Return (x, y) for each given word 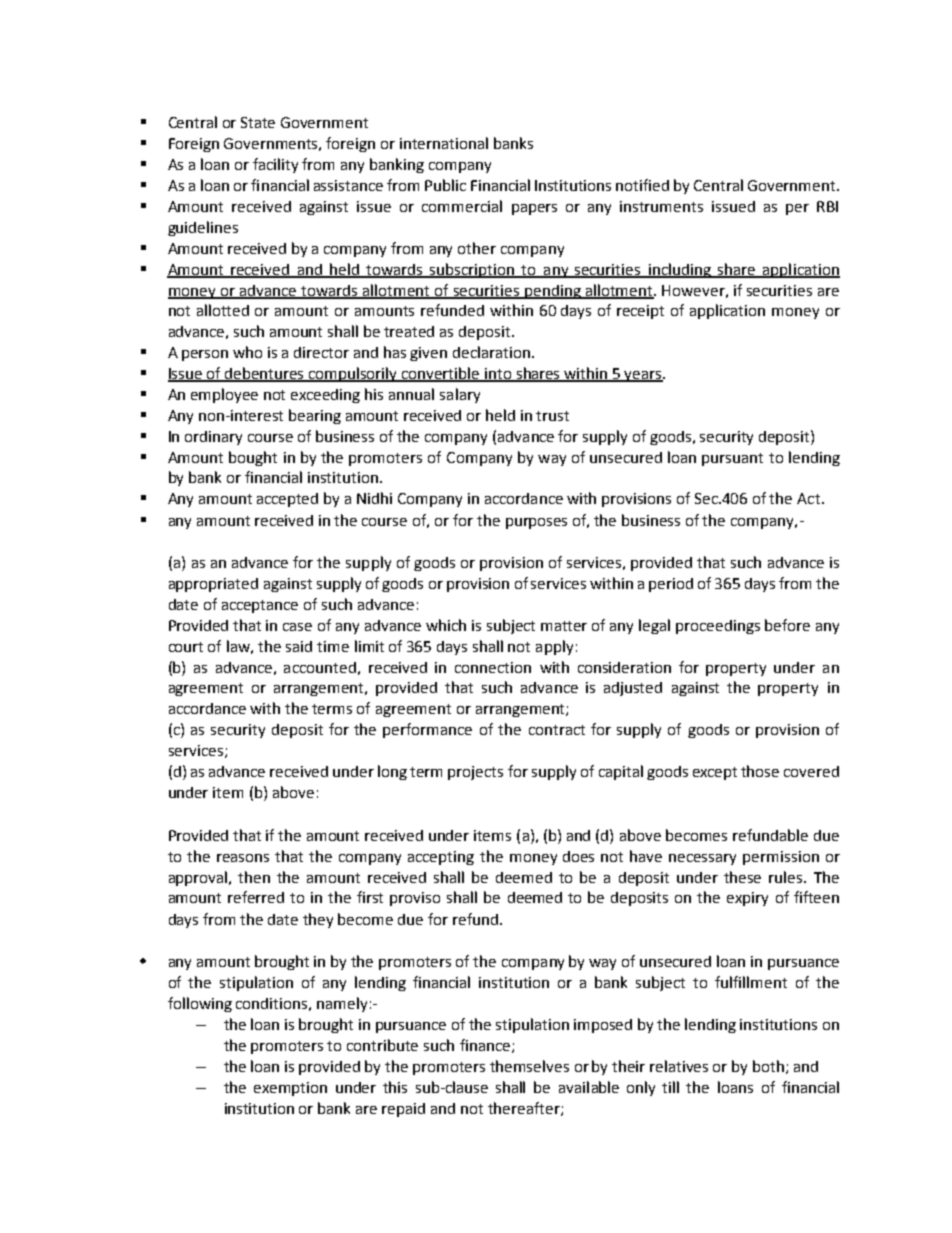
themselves (529, 1066)
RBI (827, 206)
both (768, 1066)
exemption (290, 1089)
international (444, 143)
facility (275, 165)
